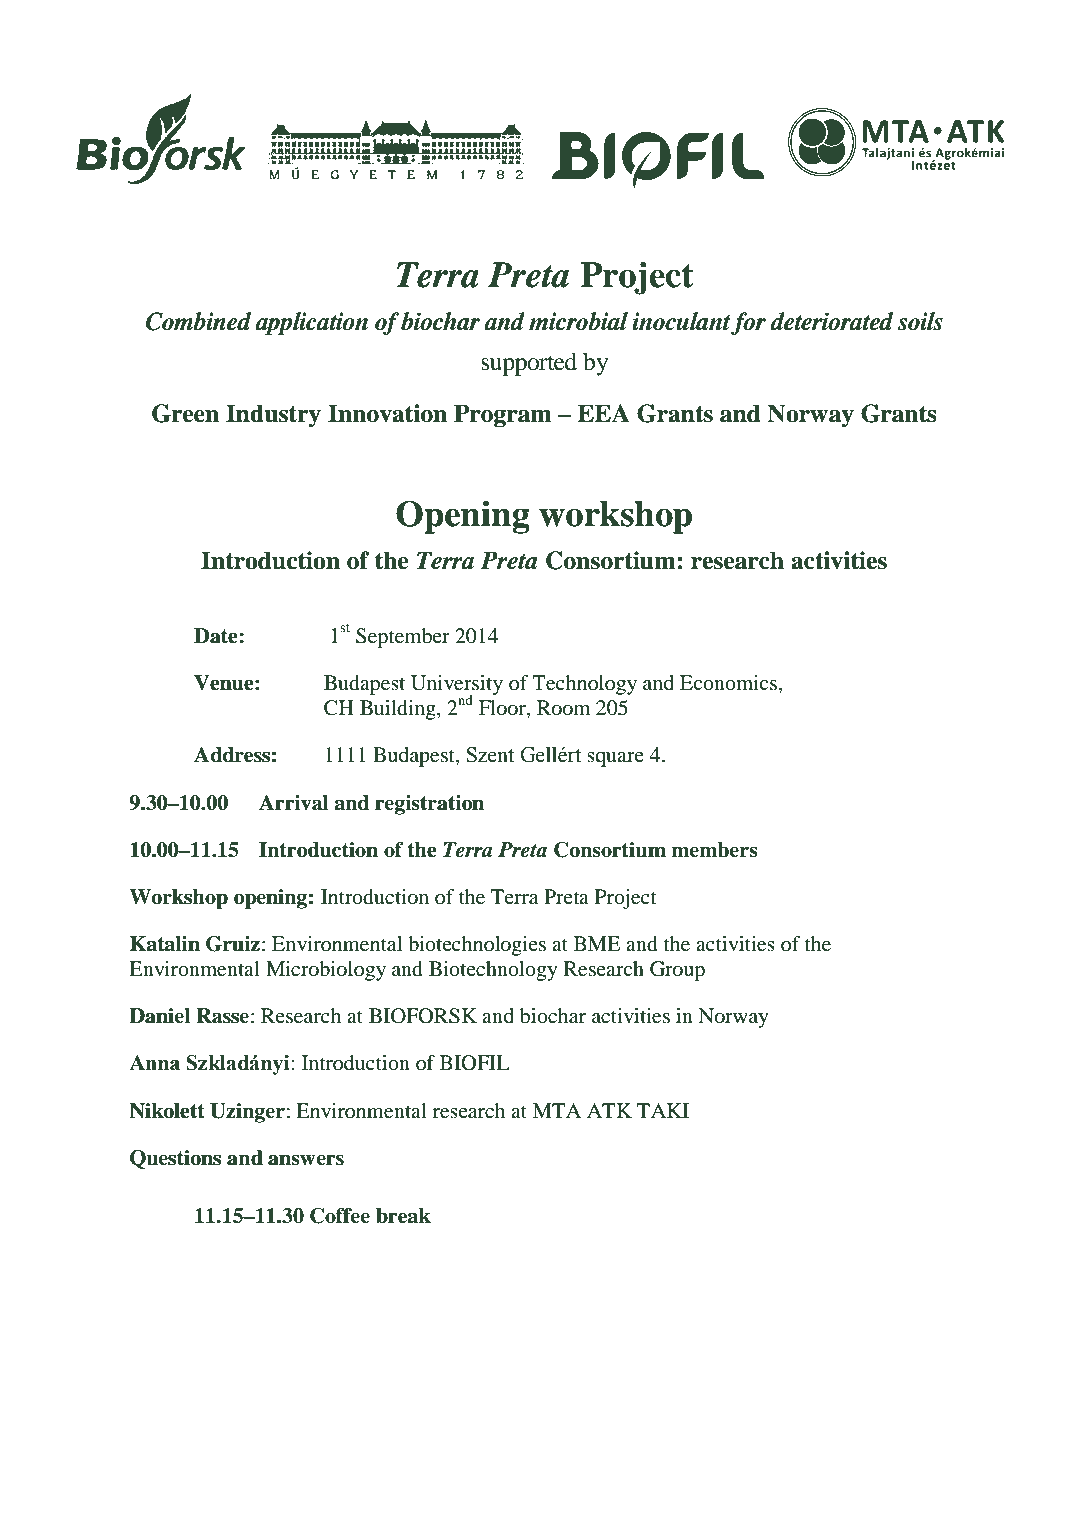 Image resolution: width=1089 pixels, height=1539 pixels. What do you see at coordinates (677, 971) in the screenshot?
I see `Group` at bounding box center [677, 971].
